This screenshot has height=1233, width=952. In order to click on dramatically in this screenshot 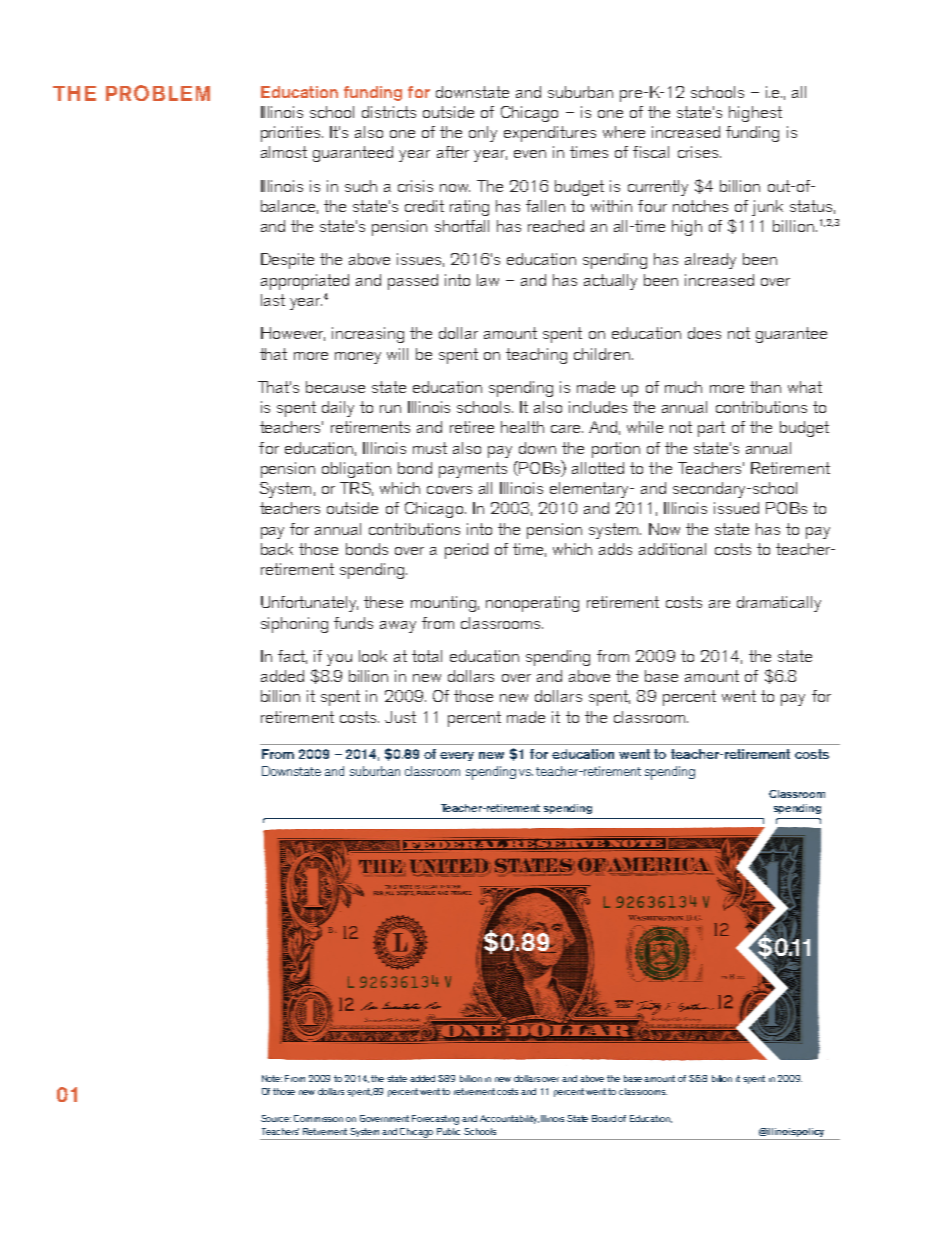, I will do `click(779, 604)`.
